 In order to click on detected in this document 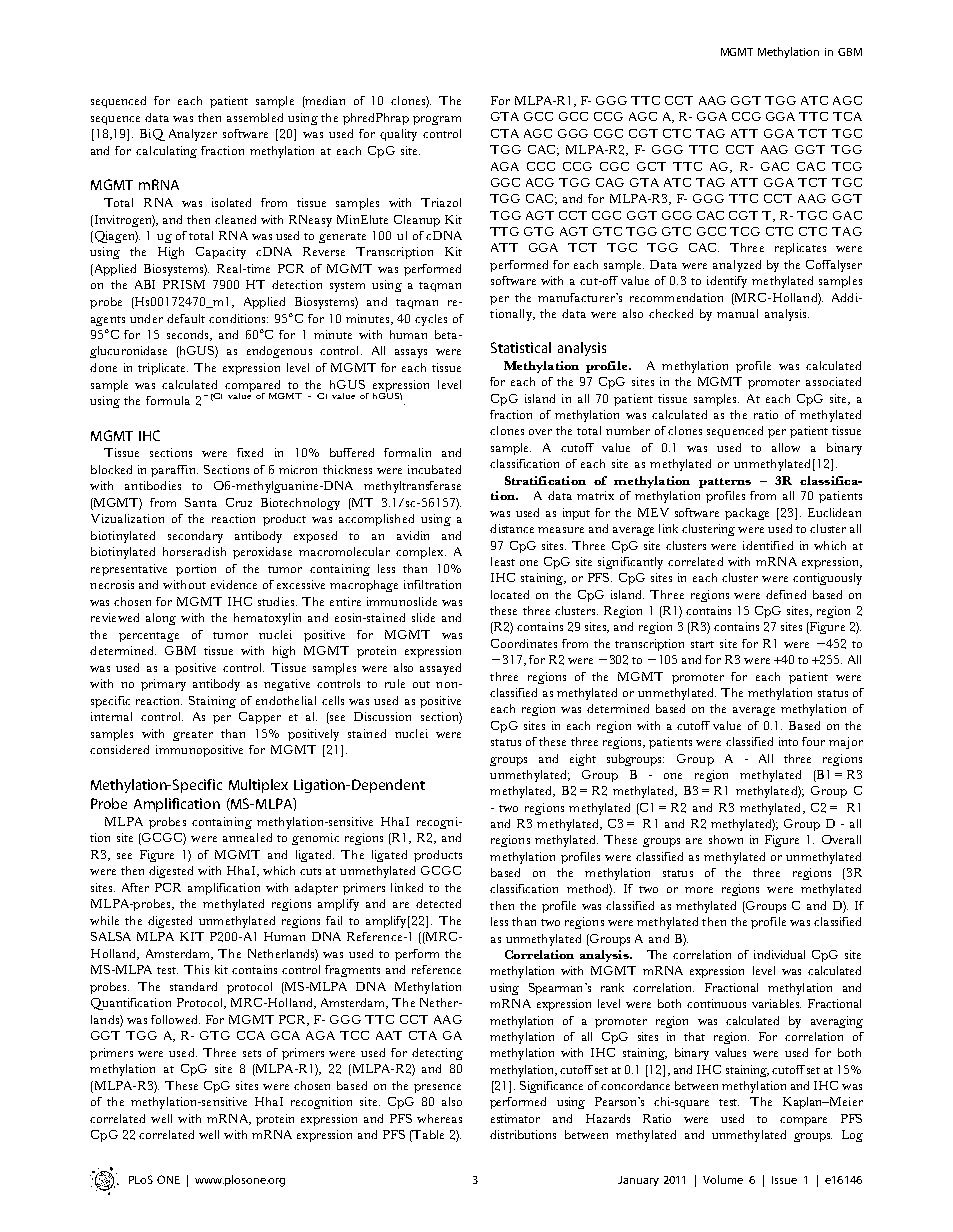, I will do `click(438, 903)`.
